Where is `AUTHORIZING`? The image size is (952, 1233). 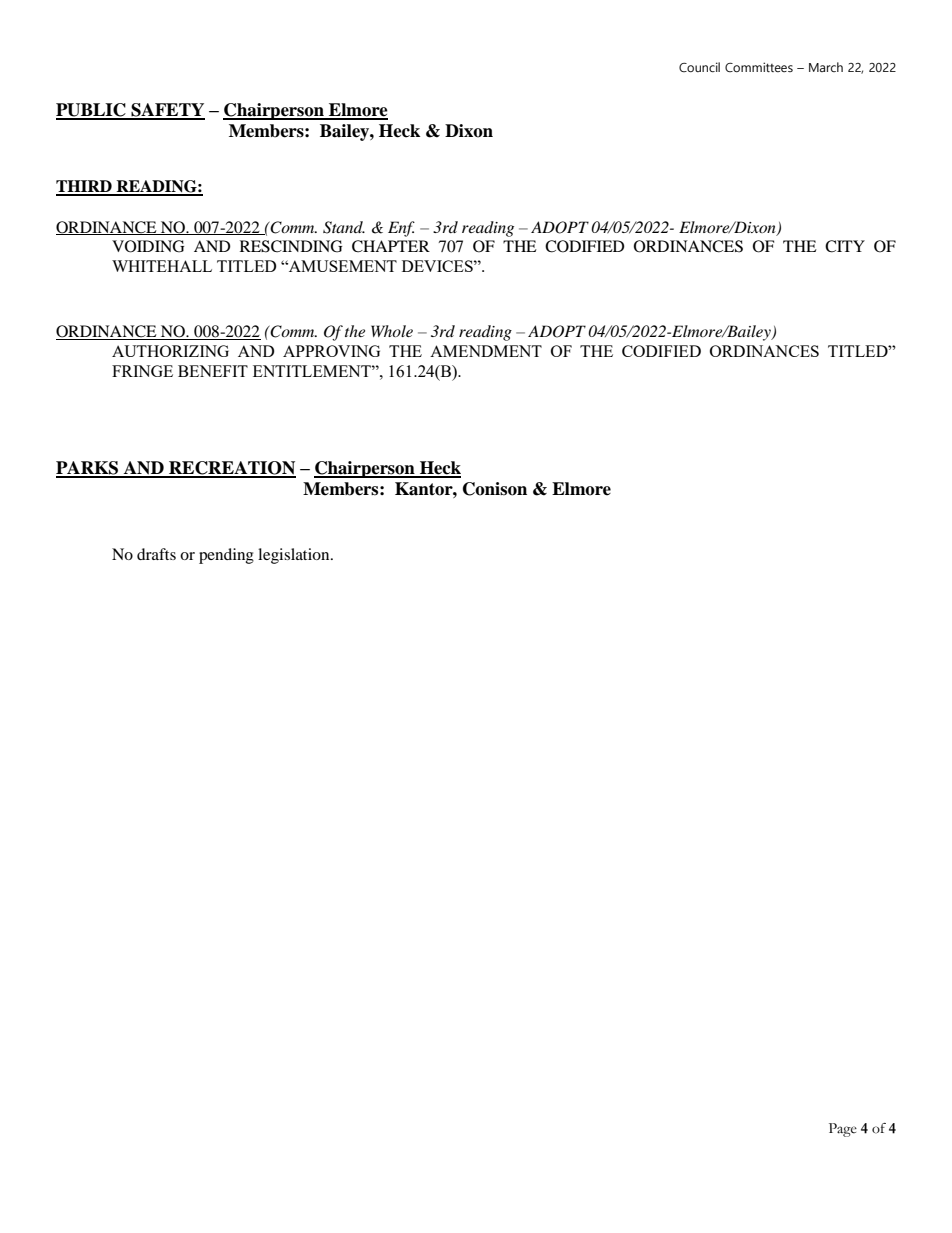 AUTHORIZING is located at coordinates (170, 351).
